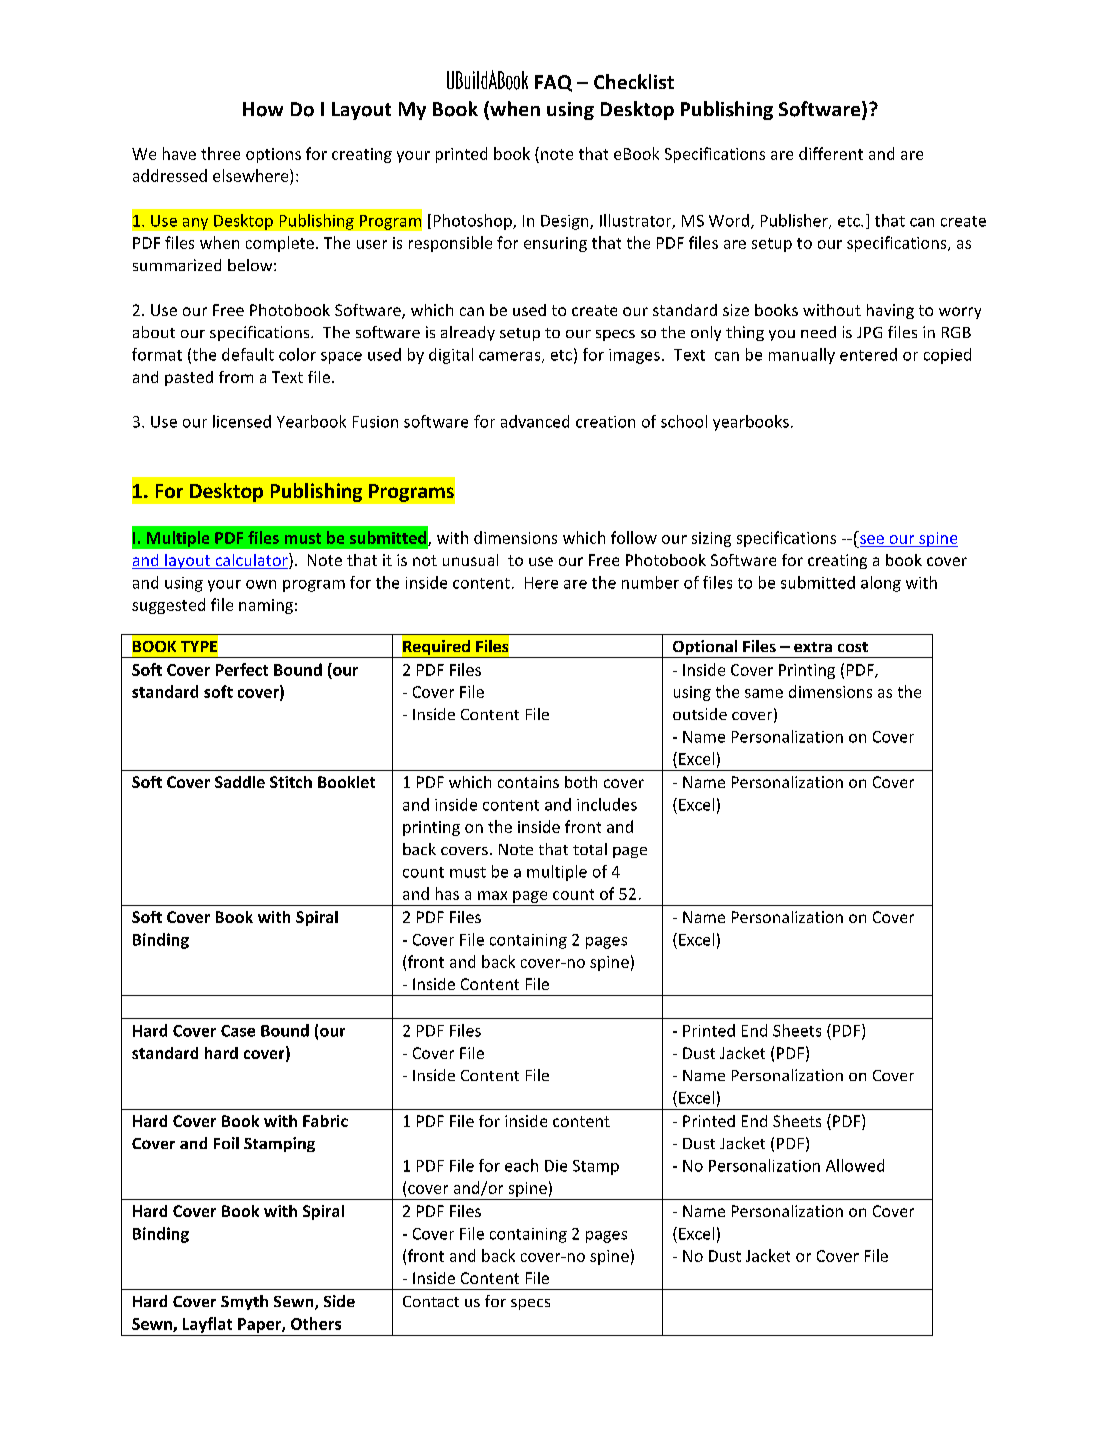  Describe the element at coordinates (251, 561) in the screenshot. I see `calculator` at that location.
